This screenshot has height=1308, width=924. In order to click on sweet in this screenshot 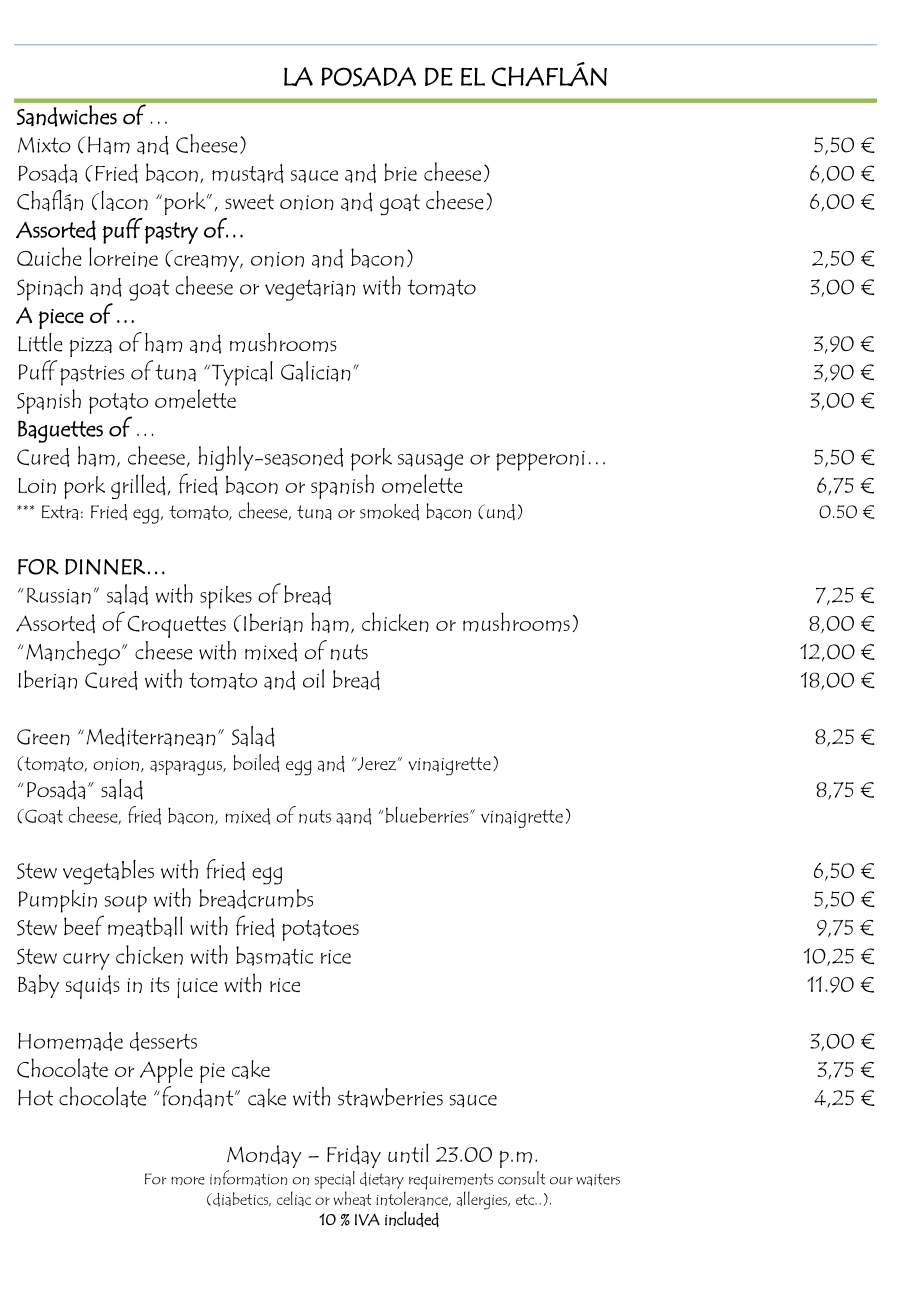, I will do `click(249, 202)`.
